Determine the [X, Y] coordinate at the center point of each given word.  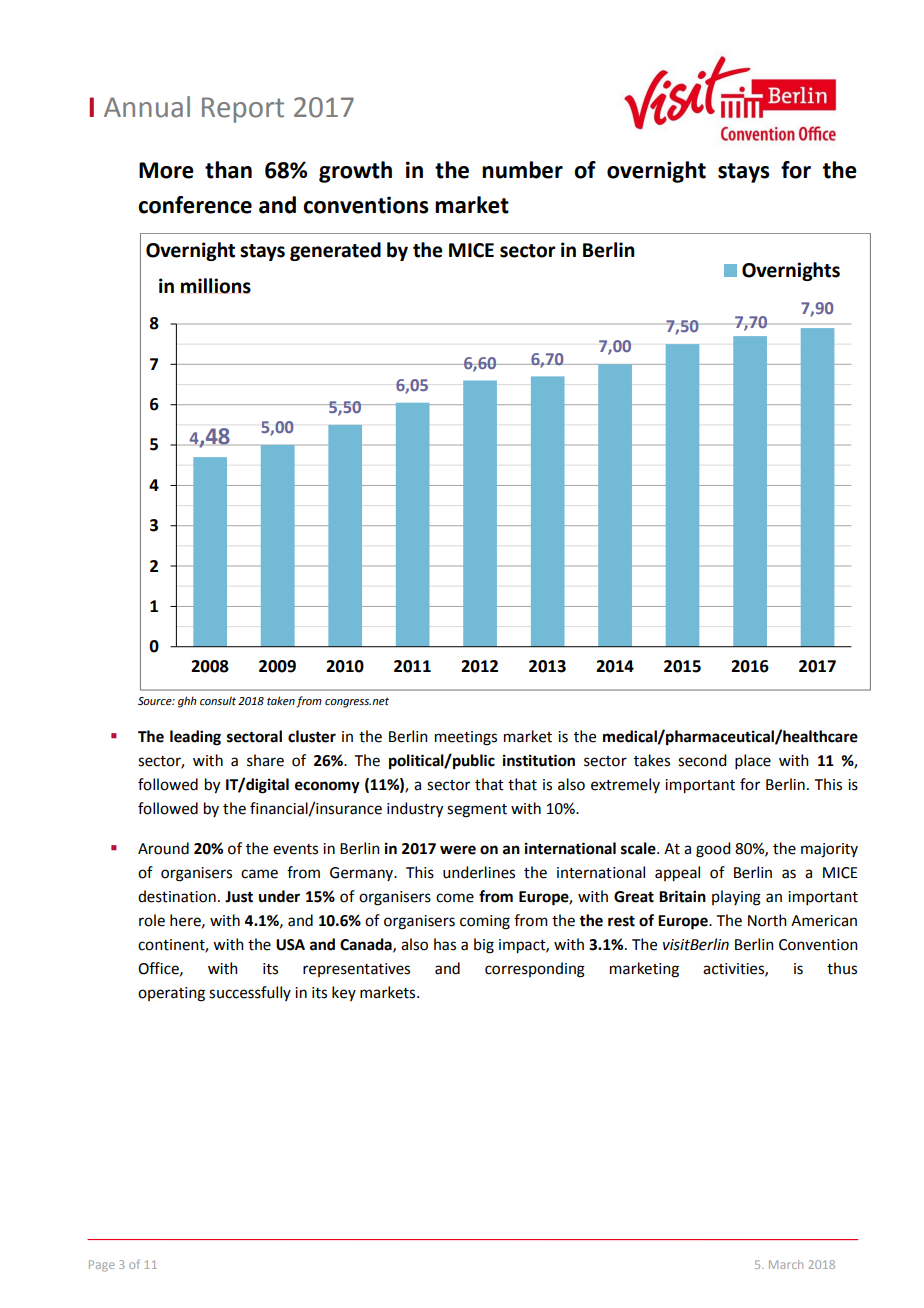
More [166, 170]
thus [842, 968]
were [458, 850]
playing [736, 898]
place [753, 761]
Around [163, 848]
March [786, 1264]
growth [355, 172]
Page [102, 1266]
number [522, 170]
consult [218, 700]
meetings [466, 738]
